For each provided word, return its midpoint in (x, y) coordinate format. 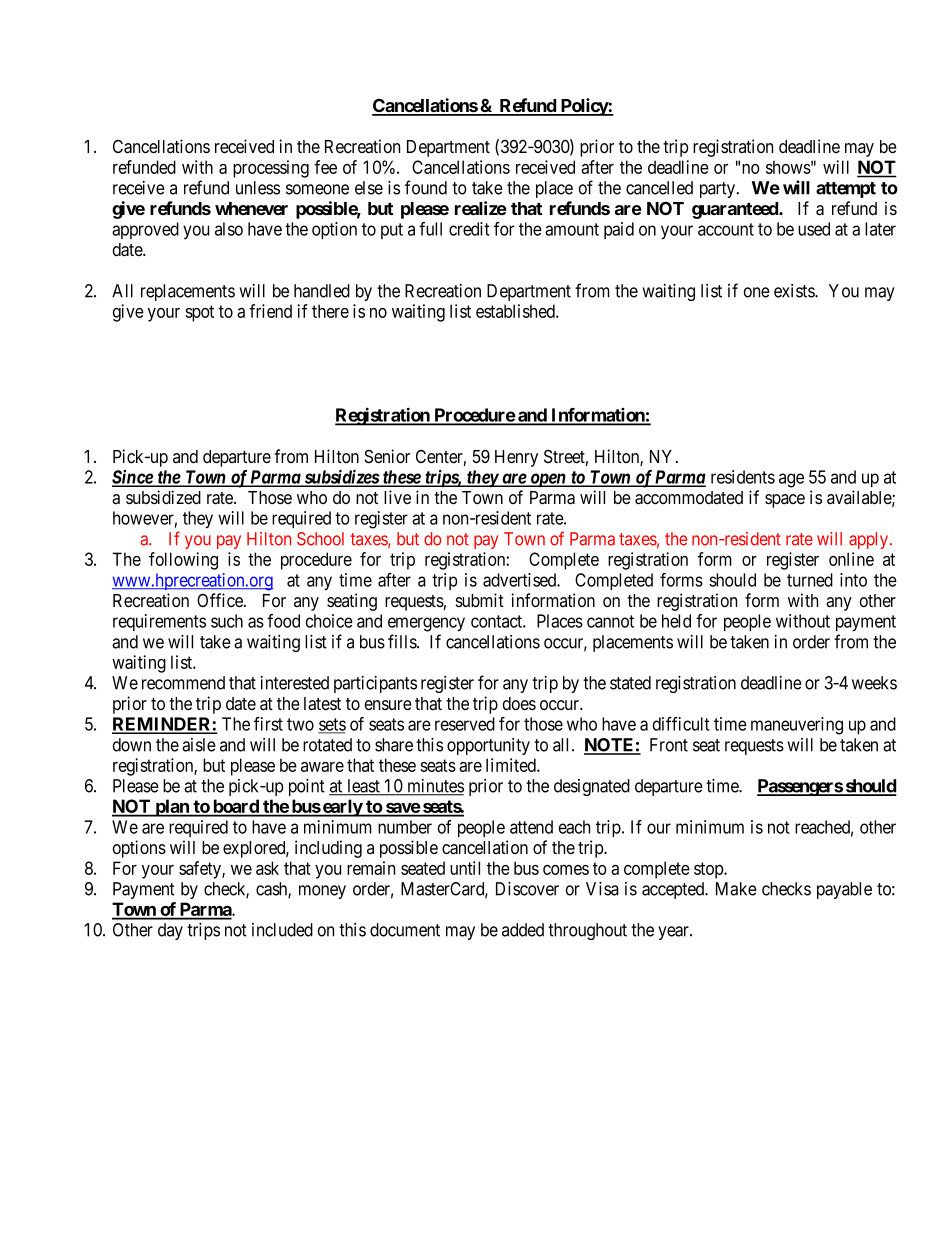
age (791, 480)
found (426, 187)
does (519, 703)
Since (133, 478)
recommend (183, 683)
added (523, 930)
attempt (846, 190)
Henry (516, 458)
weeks (874, 683)
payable (844, 890)
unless (258, 188)
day (170, 931)
